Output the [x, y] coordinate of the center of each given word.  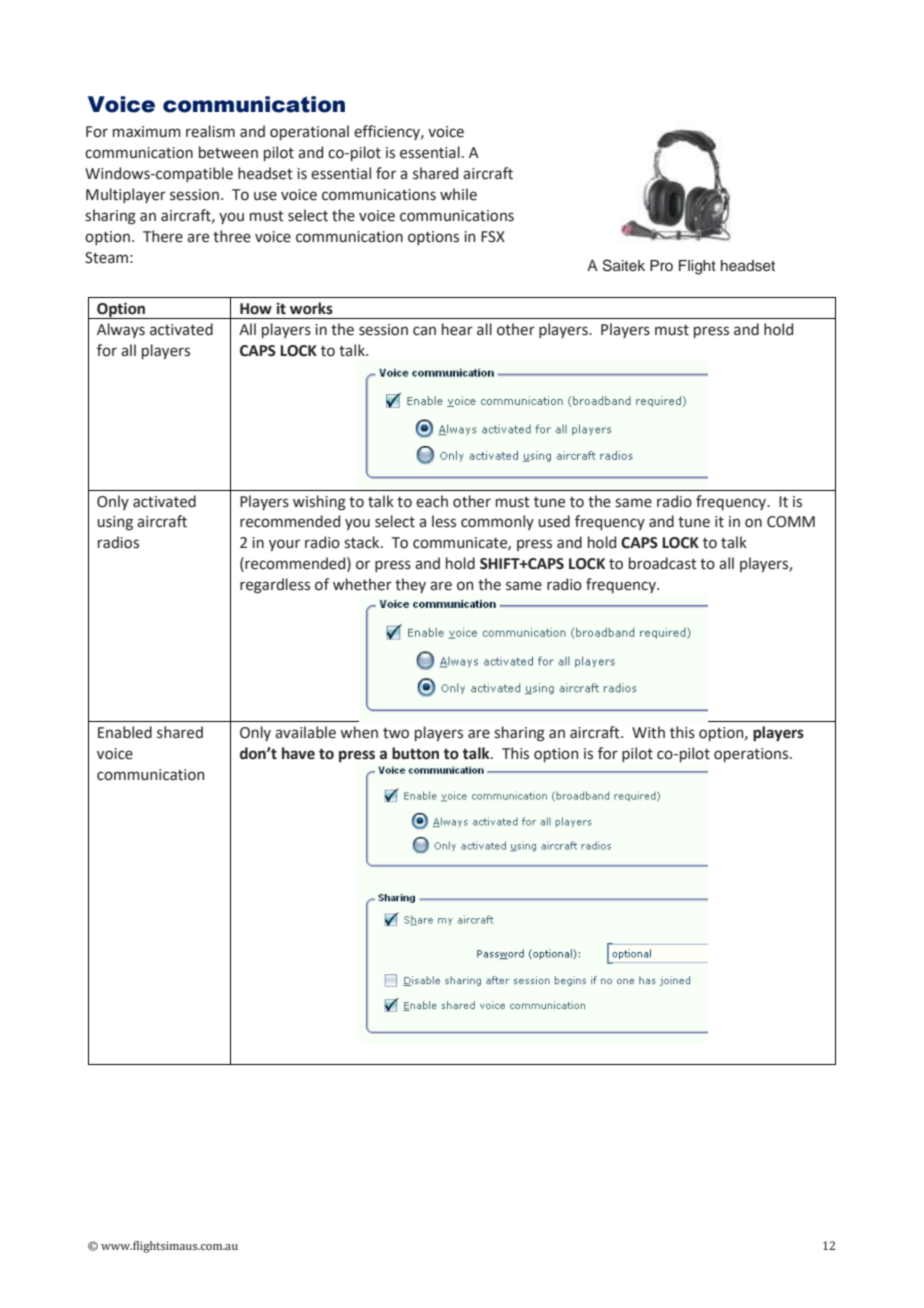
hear [457, 329]
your [284, 545]
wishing [319, 503]
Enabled [125, 732]
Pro [661, 265]
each [432, 501]
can [424, 331]
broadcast [663, 563]
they [410, 585]
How [256, 309]
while [458, 194]
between [228, 152]
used [554, 521]
